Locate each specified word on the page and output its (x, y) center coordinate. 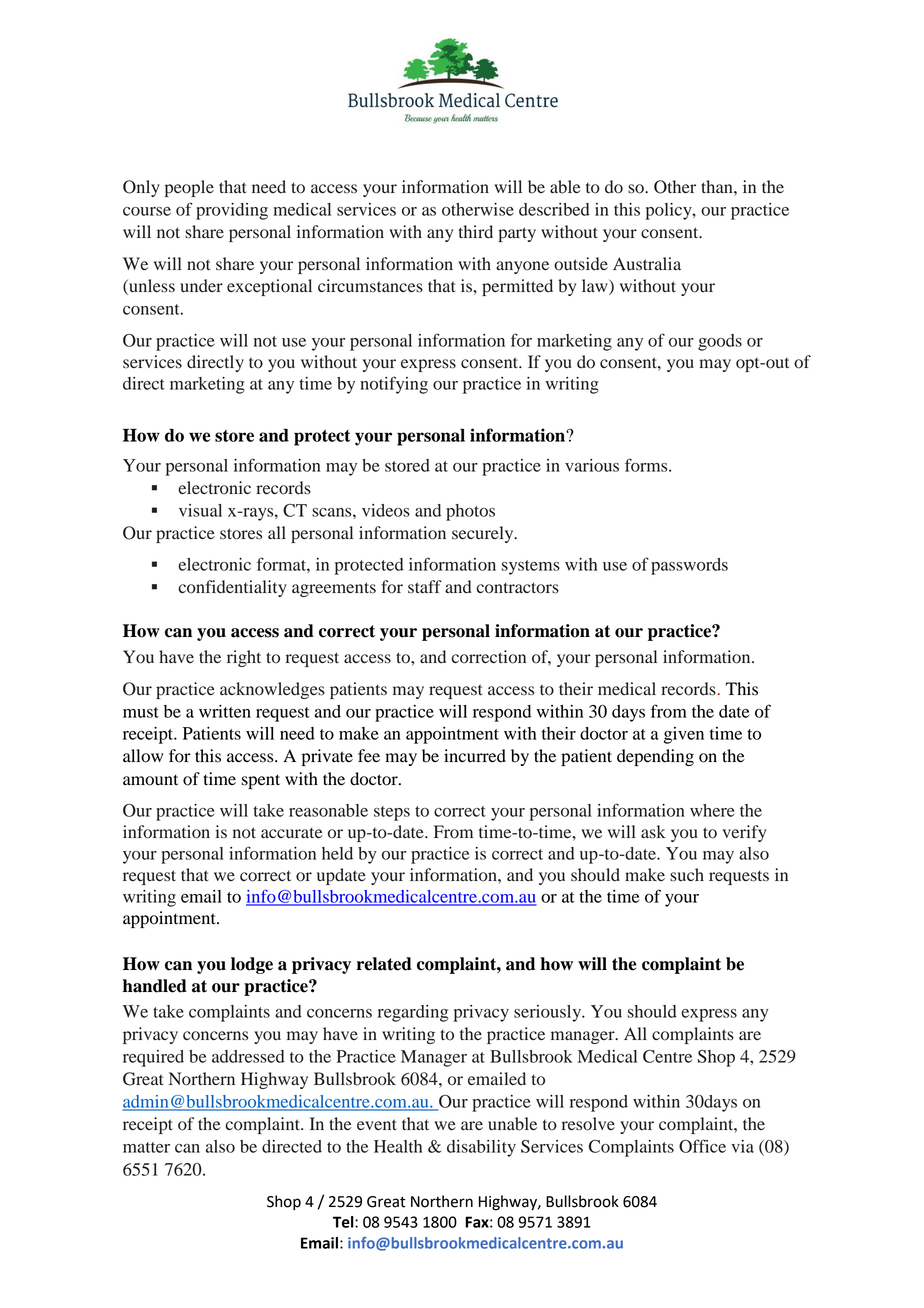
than (718, 186)
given (684, 735)
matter (146, 1147)
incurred (475, 756)
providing (232, 211)
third (476, 232)
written (225, 711)
